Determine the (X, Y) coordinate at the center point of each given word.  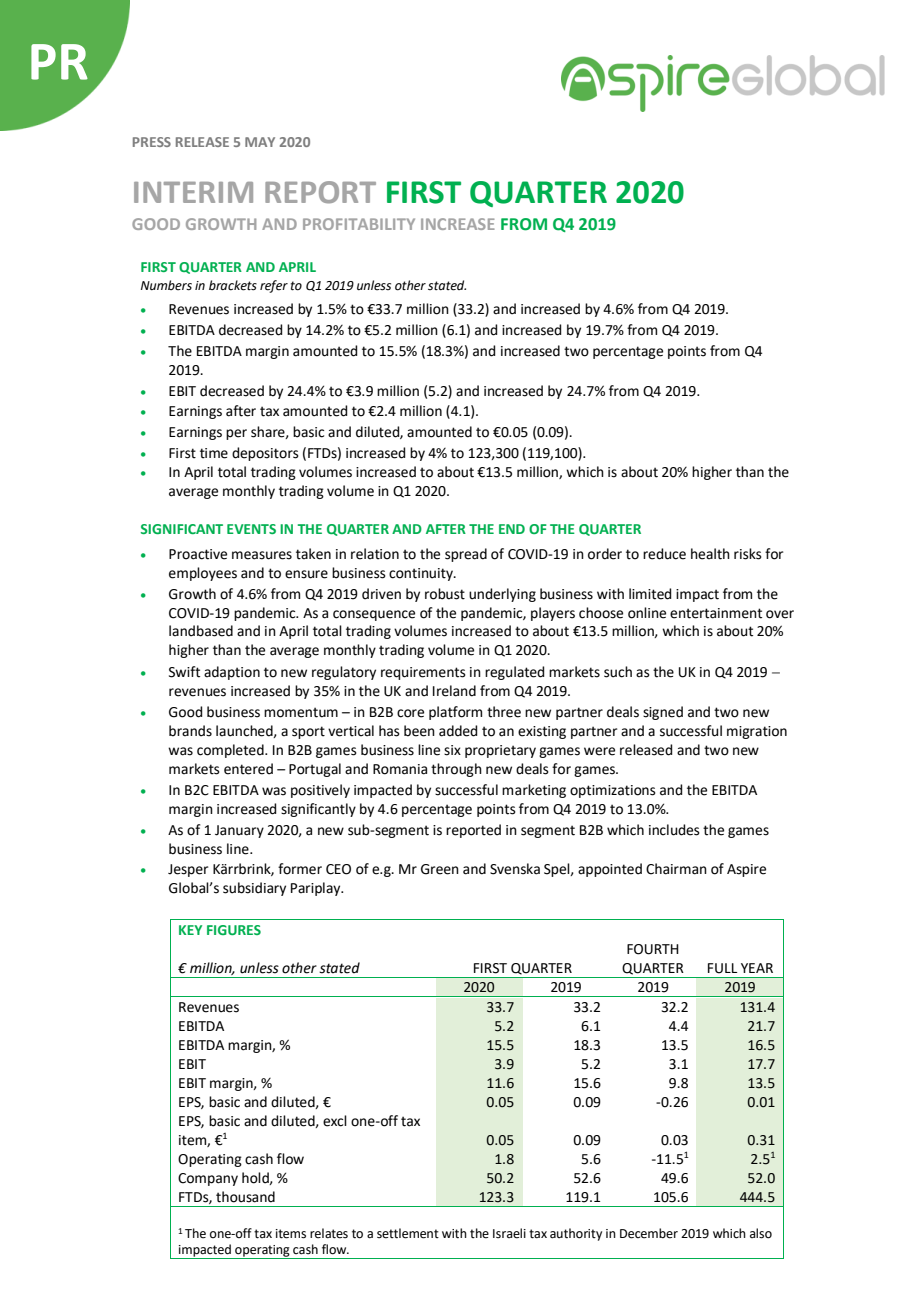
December (649, 1233)
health (710, 554)
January (239, 831)
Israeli (509, 1233)
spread (466, 555)
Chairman (676, 869)
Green (440, 869)
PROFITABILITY (359, 224)
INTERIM (193, 192)
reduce (664, 554)
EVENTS (251, 529)
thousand (245, 1197)
